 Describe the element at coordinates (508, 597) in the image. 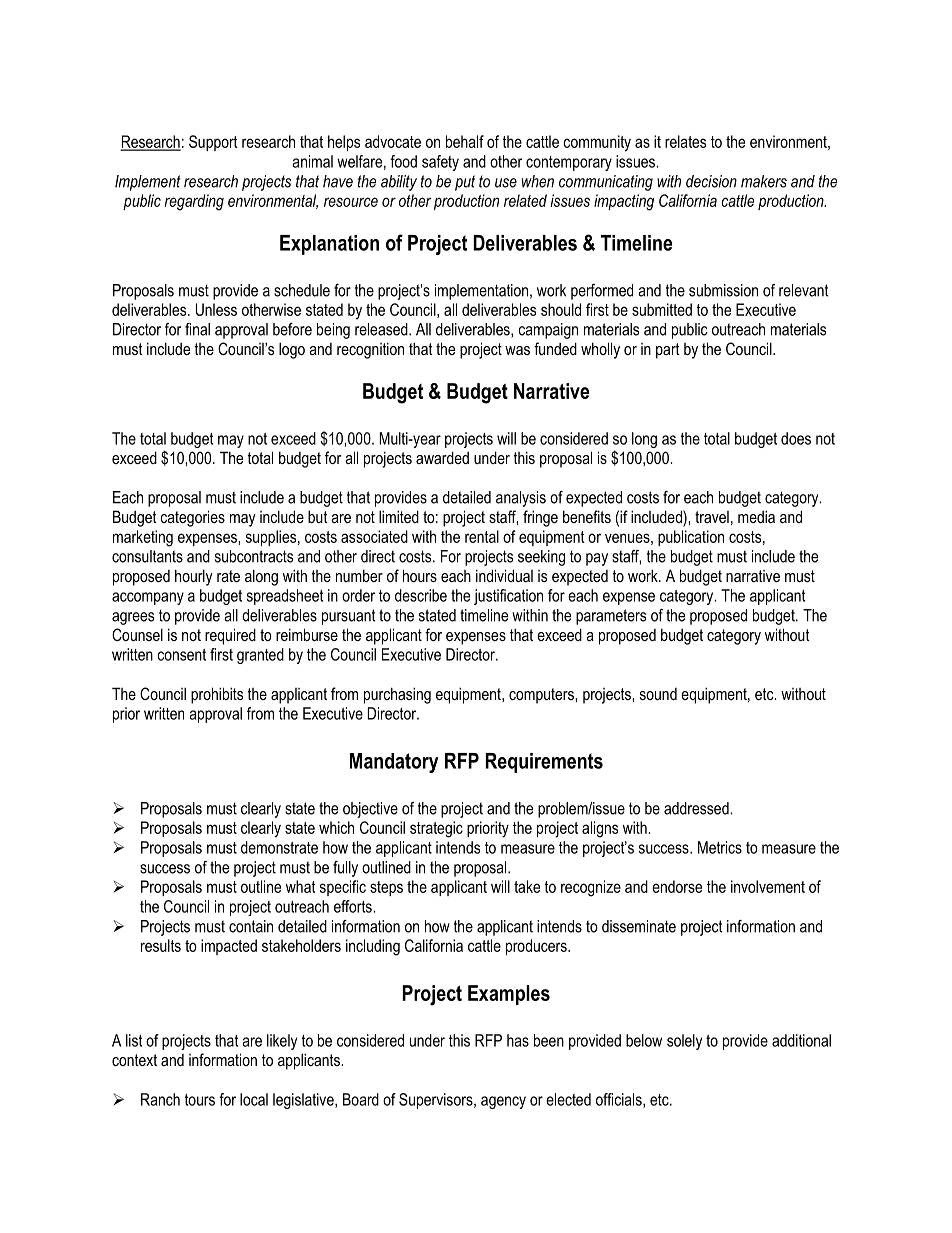

I see `justification` at that location.
